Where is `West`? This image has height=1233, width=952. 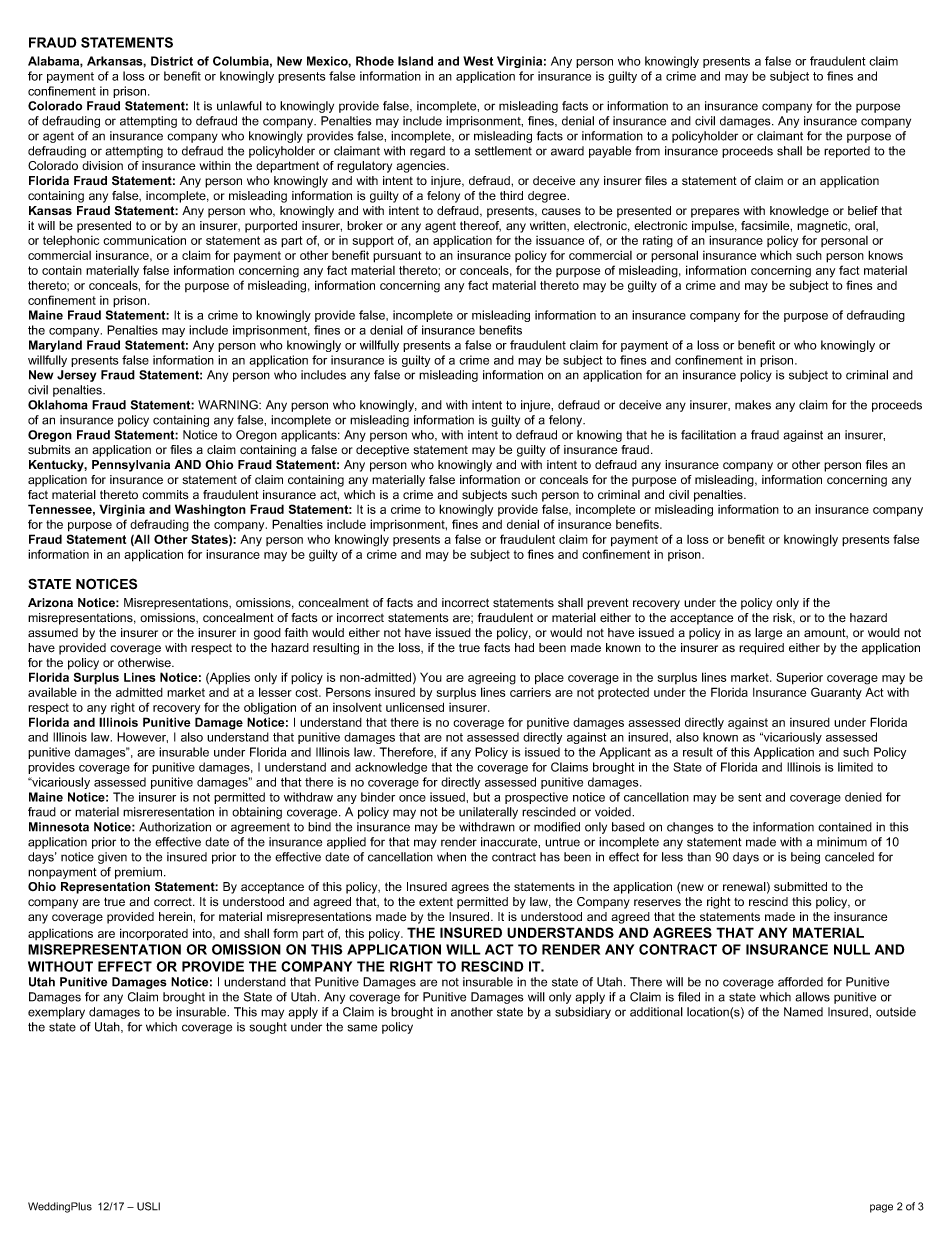
West is located at coordinates (478, 61).
